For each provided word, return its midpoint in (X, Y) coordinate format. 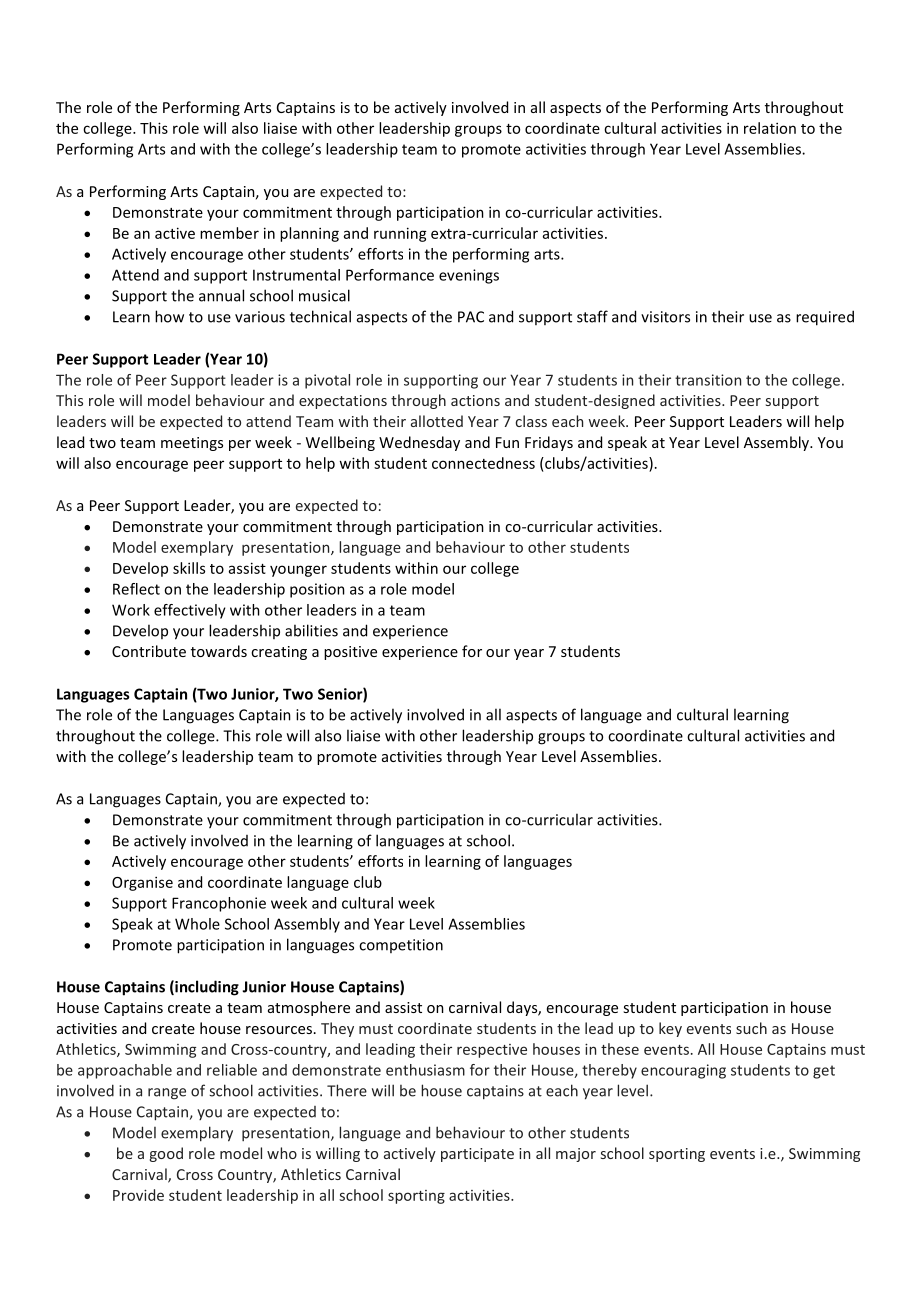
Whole (197, 924)
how (169, 316)
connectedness (483, 463)
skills (189, 568)
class (531, 421)
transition (708, 380)
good (166, 1154)
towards (219, 651)
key (670, 1029)
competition (401, 946)
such (751, 1028)
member (229, 233)
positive (350, 653)
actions (475, 400)
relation (770, 128)
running (400, 234)
